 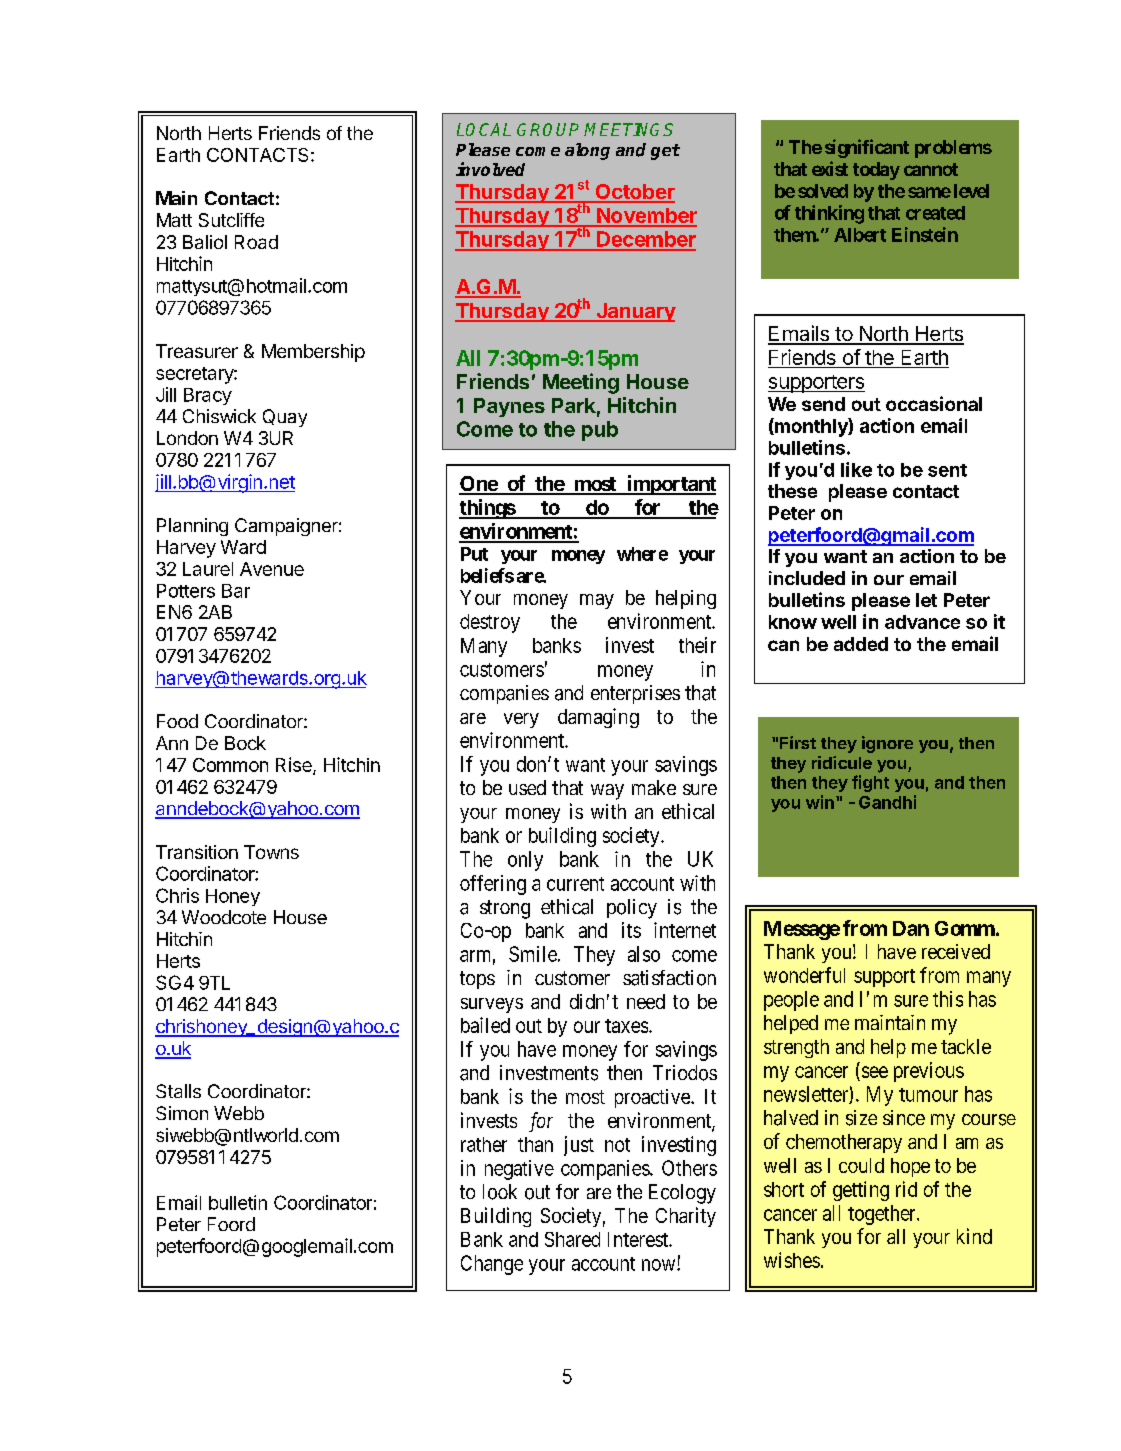 What do you see at coordinates (182, 1113) in the page?
I see `Simon` at bounding box center [182, 1113].
